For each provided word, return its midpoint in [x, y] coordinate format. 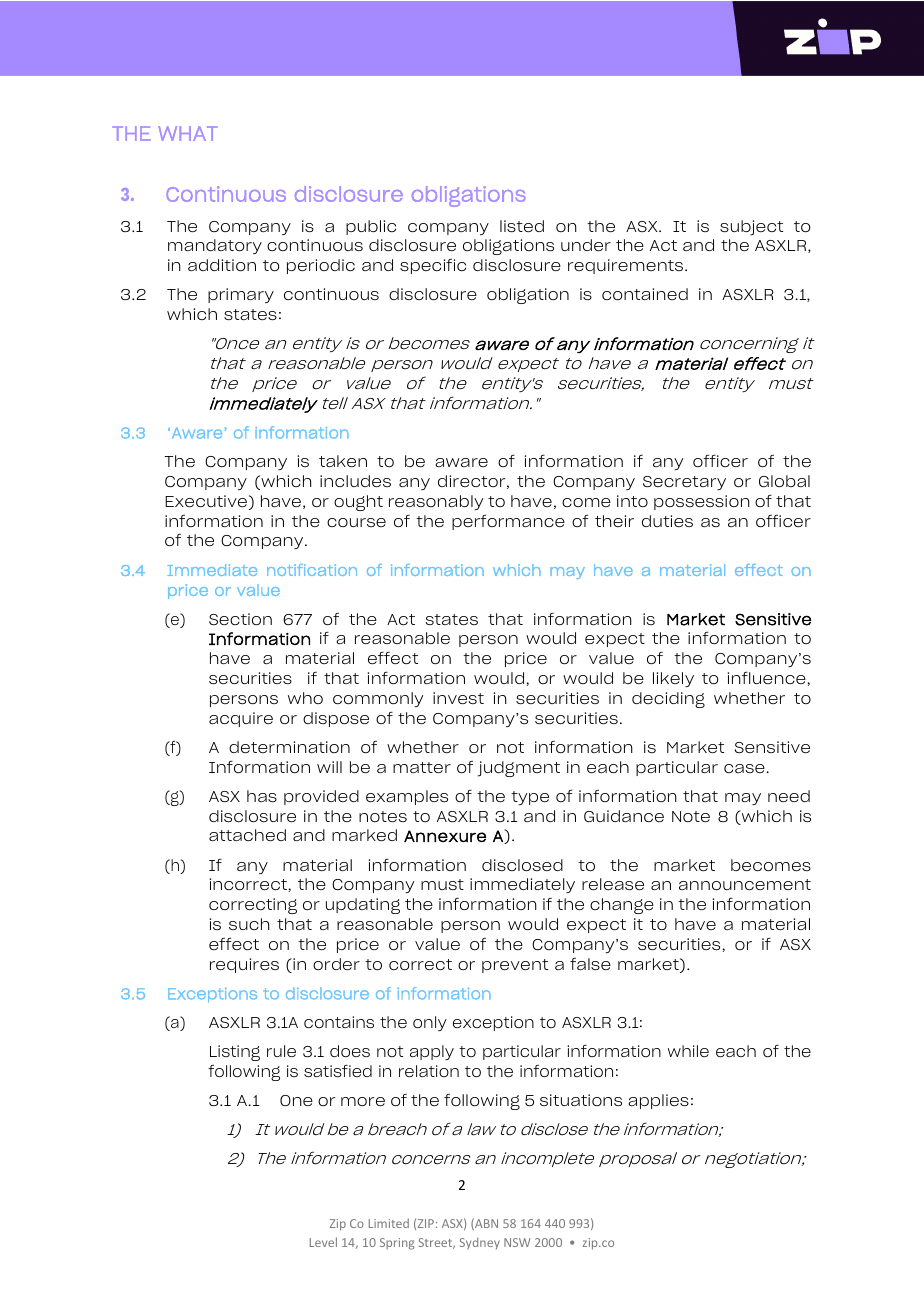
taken [343, 461]
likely [673, 679]
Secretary [684, 483]
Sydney [480, 1243]
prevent [515, 966]
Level [323, 1242]
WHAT [188, 133]
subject [751, 228]
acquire [241, 719]
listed [522, 226]
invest [458, 698]
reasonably [436, 502]
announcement [745, 884]
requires [244, 965]
